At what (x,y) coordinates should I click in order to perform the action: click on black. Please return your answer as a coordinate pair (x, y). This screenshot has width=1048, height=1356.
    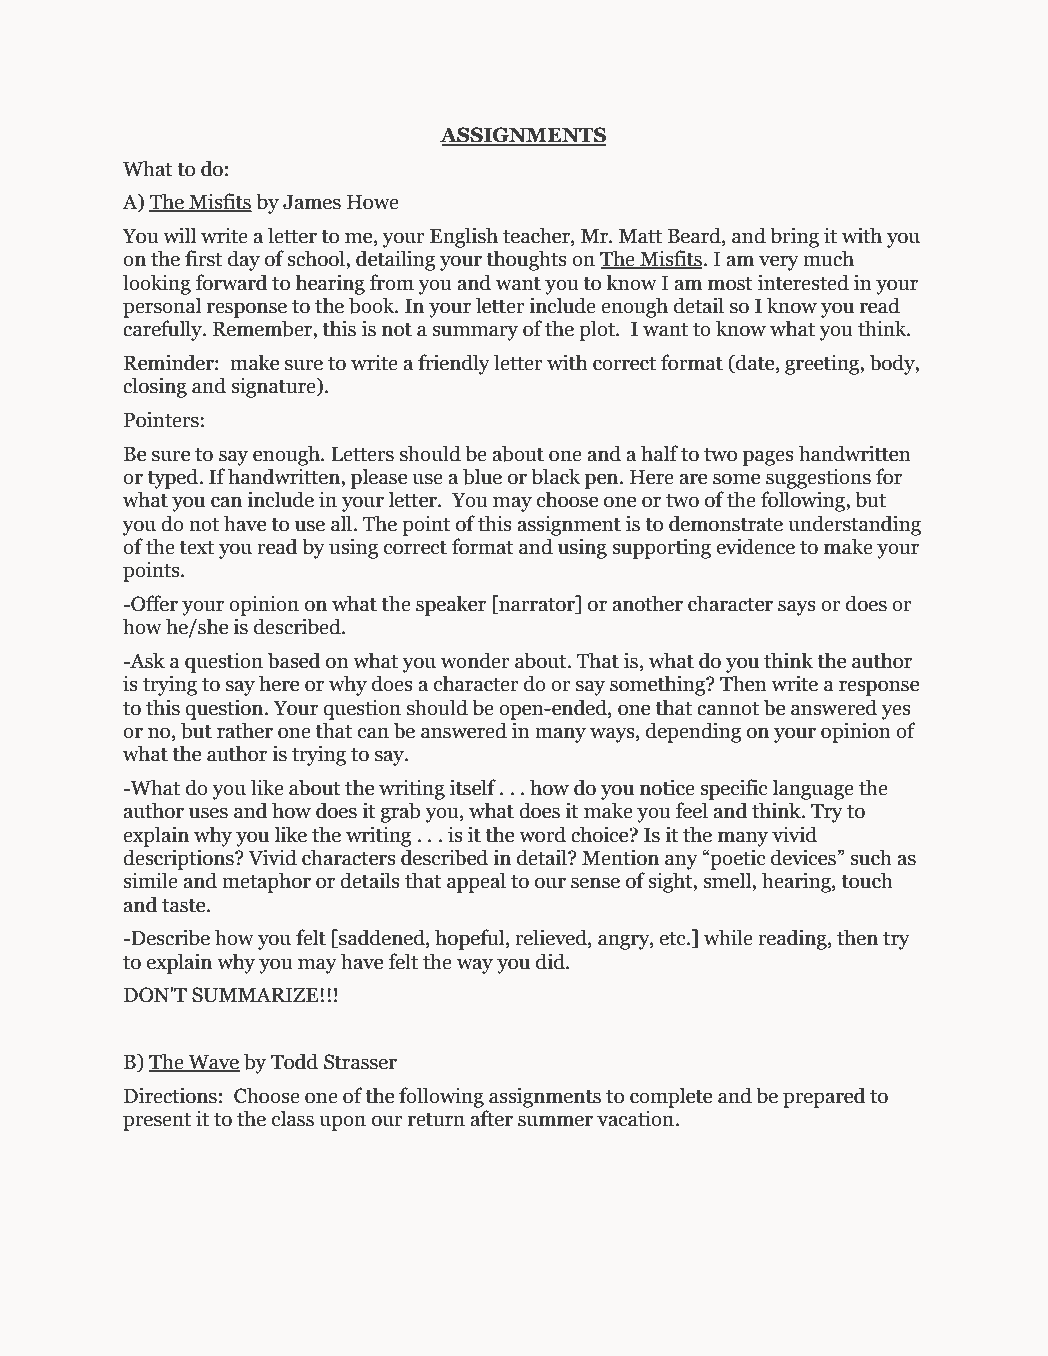
    Looking at the image, I should click on (556, 476).
